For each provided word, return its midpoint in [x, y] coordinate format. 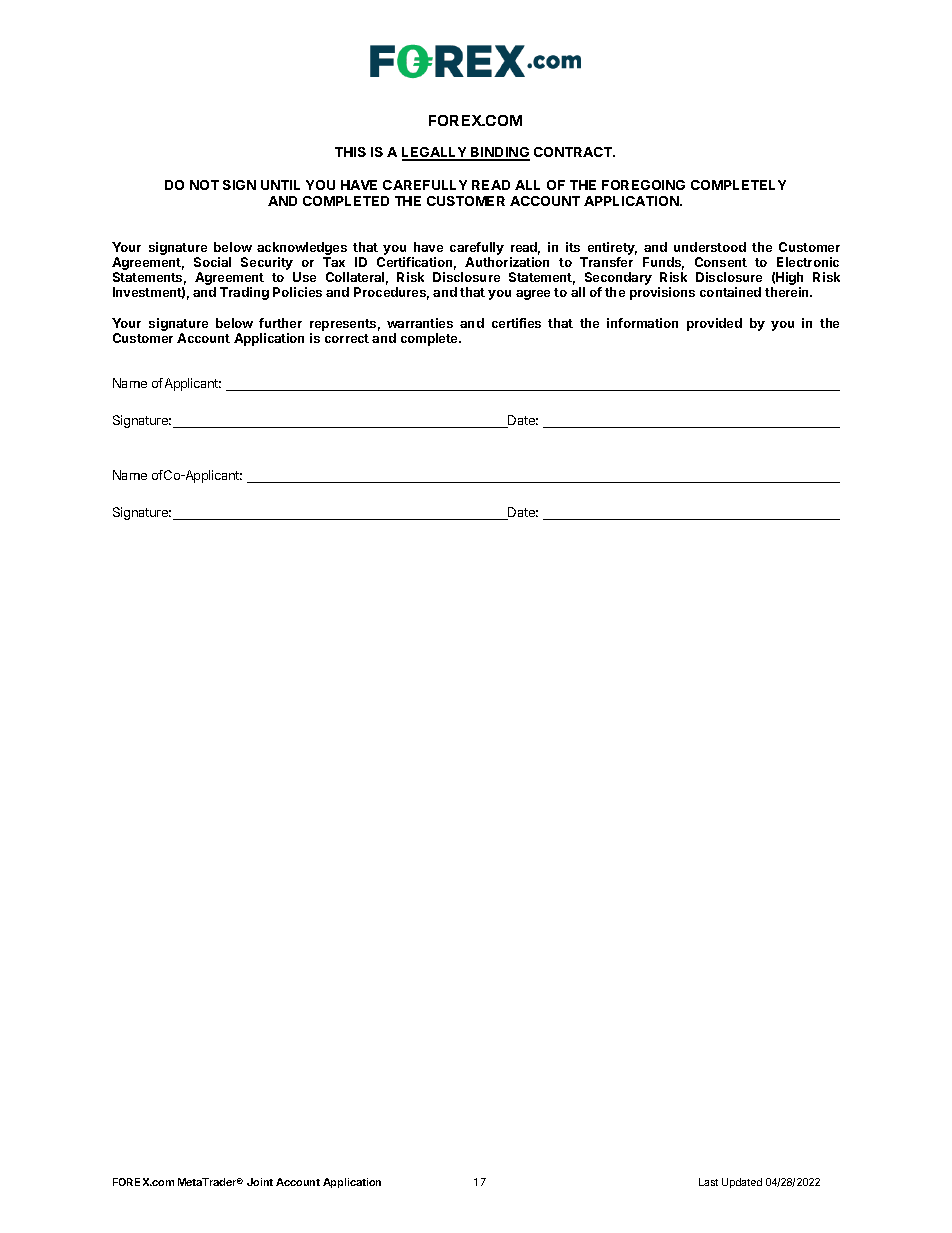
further [280, 323]
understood [710, 247]
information [642, 323]
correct [347, 338]
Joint [260, 1182]
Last [708, 1182]
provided [714, 324]
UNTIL [280, 185]
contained [730, 292]
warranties [420, 323]
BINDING [499, 154]
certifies [516, 323]
